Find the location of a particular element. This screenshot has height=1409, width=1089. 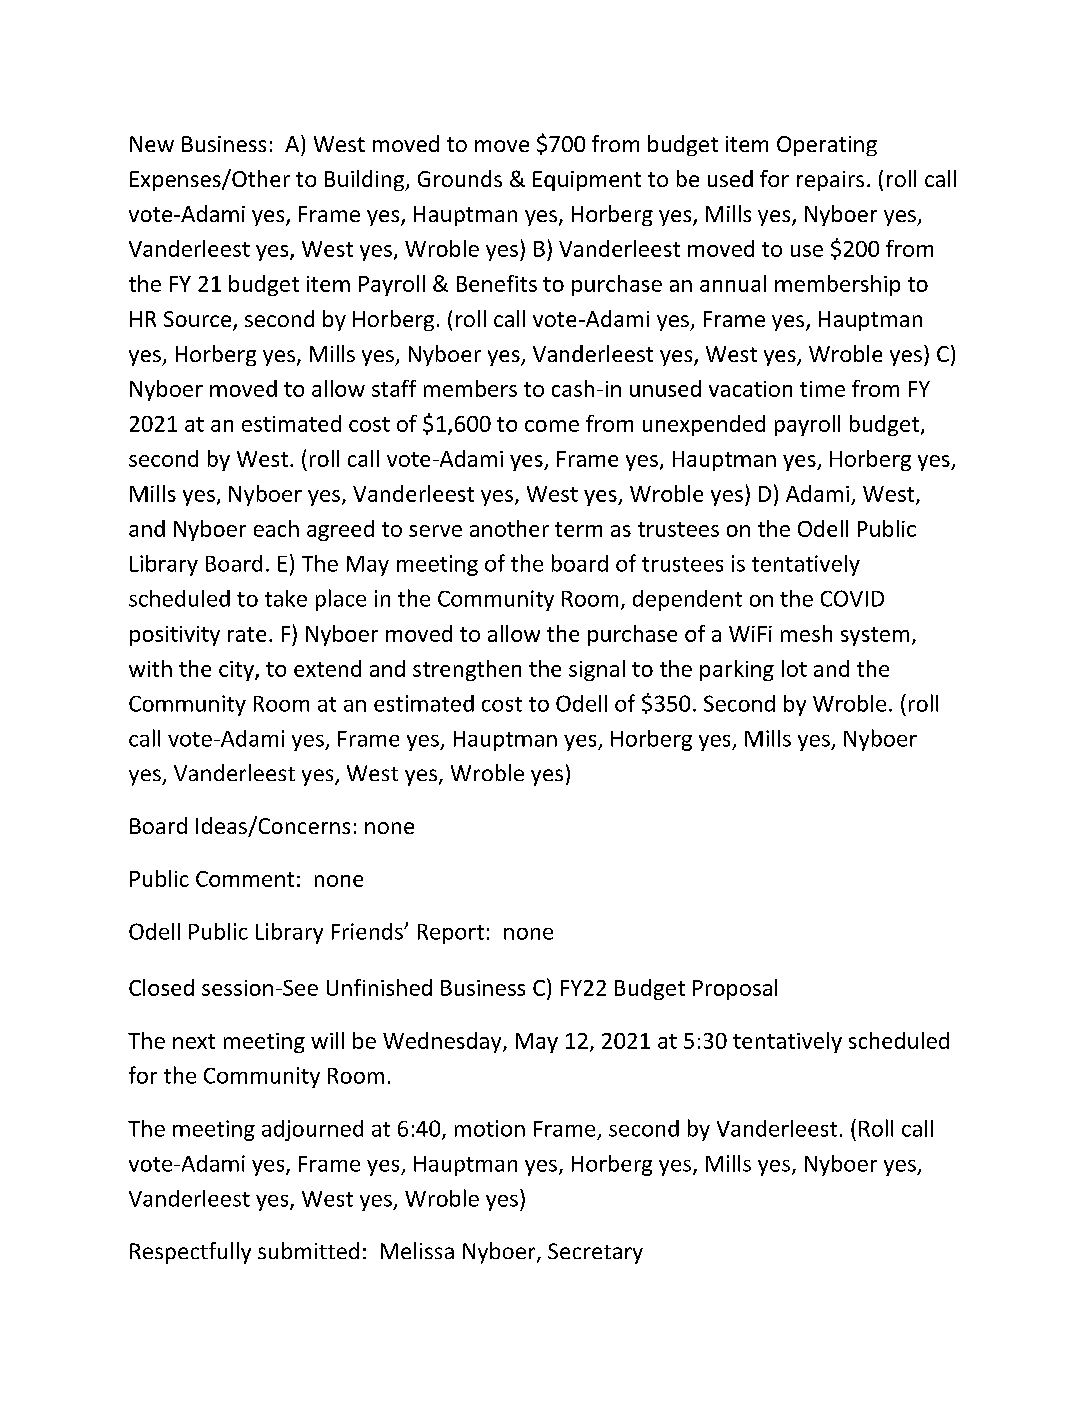

repairs is located at coordinates (830, 181).
